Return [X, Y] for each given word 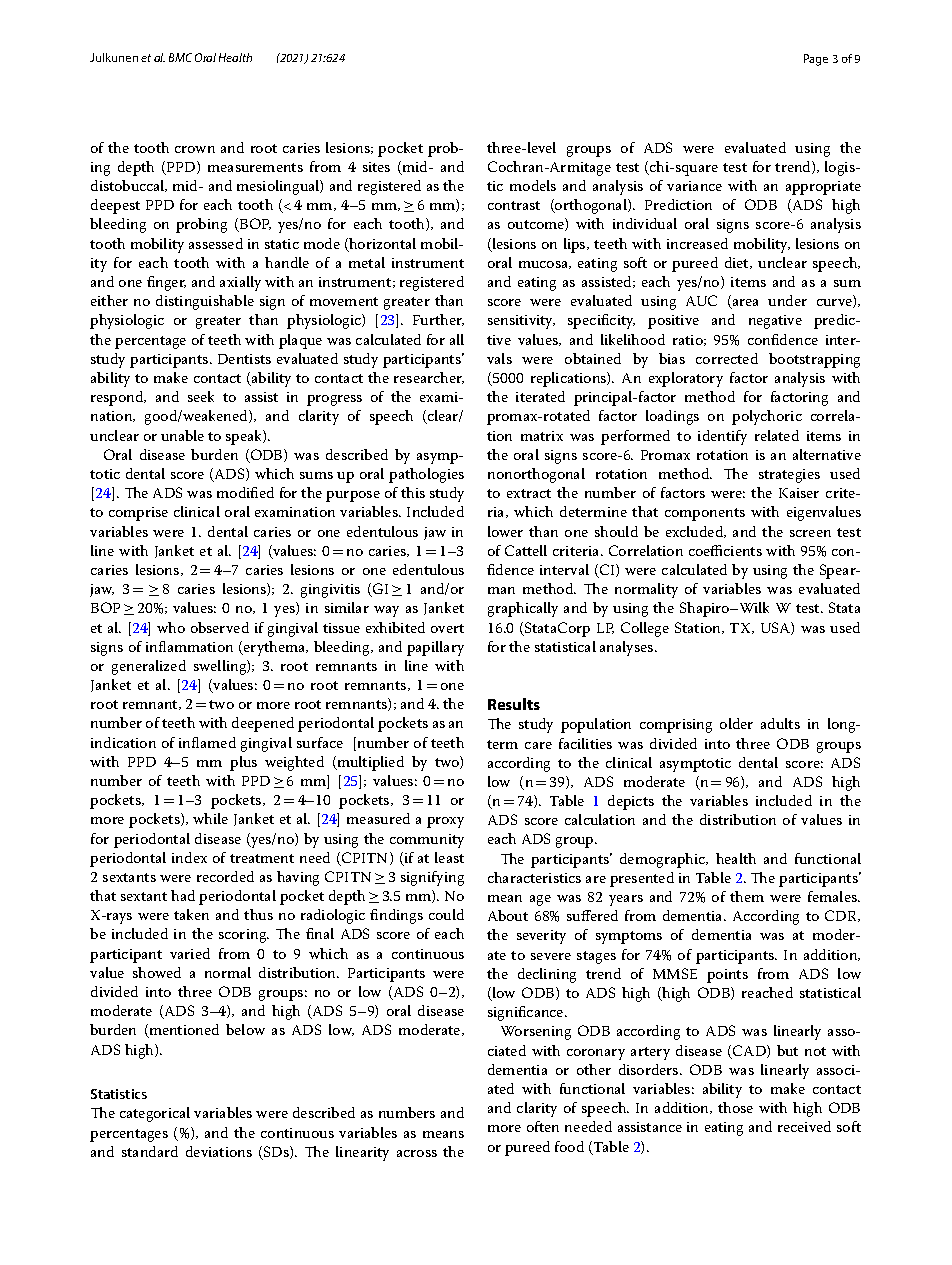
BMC [180, 57]
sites [376, 167]
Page [816, 60]
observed [220, 627]
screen [810, 533]
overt [447, 628]
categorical [155, 1114]
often [543, 1126]
